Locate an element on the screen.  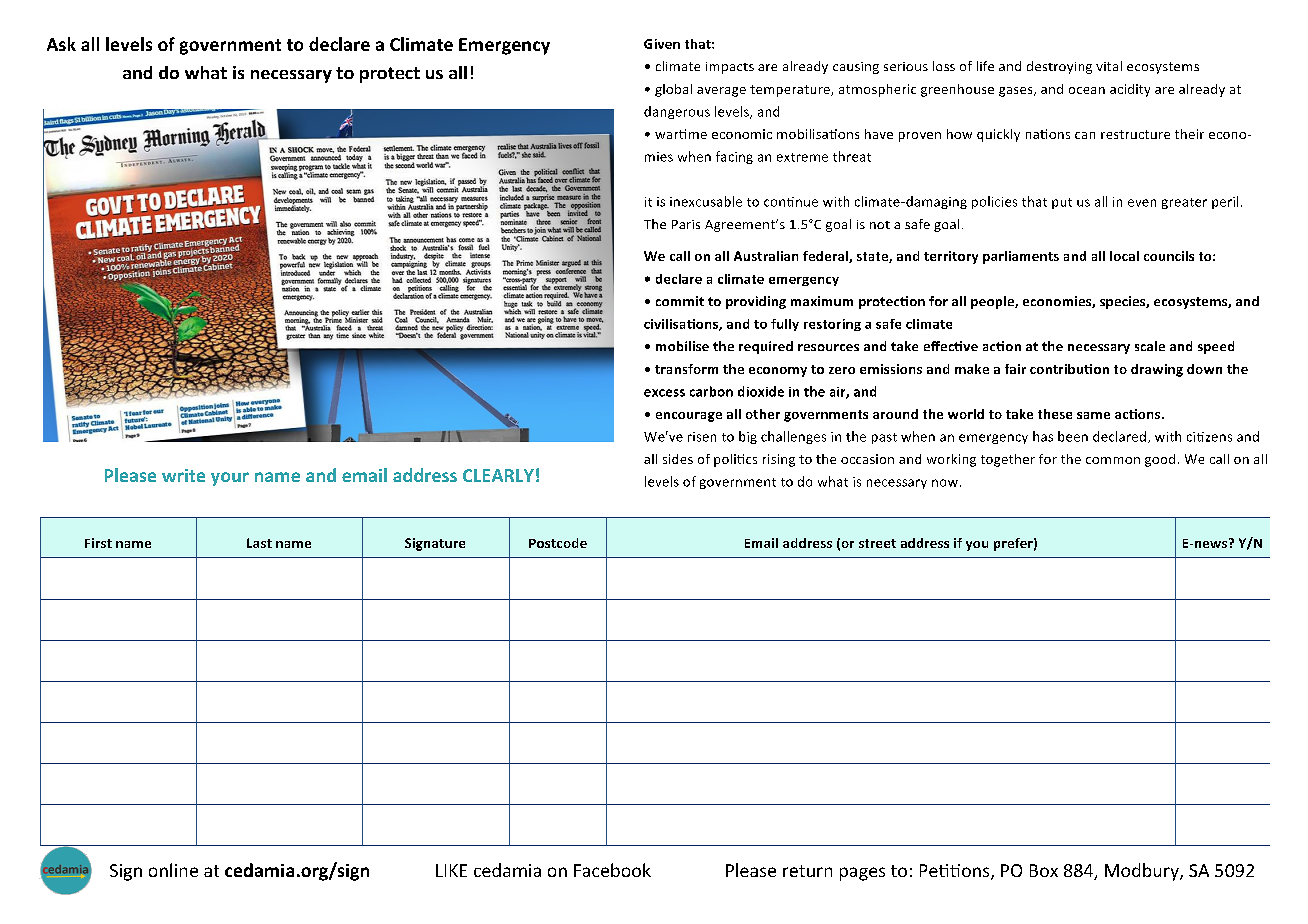
vital is located at coordinates (1109, 66).
